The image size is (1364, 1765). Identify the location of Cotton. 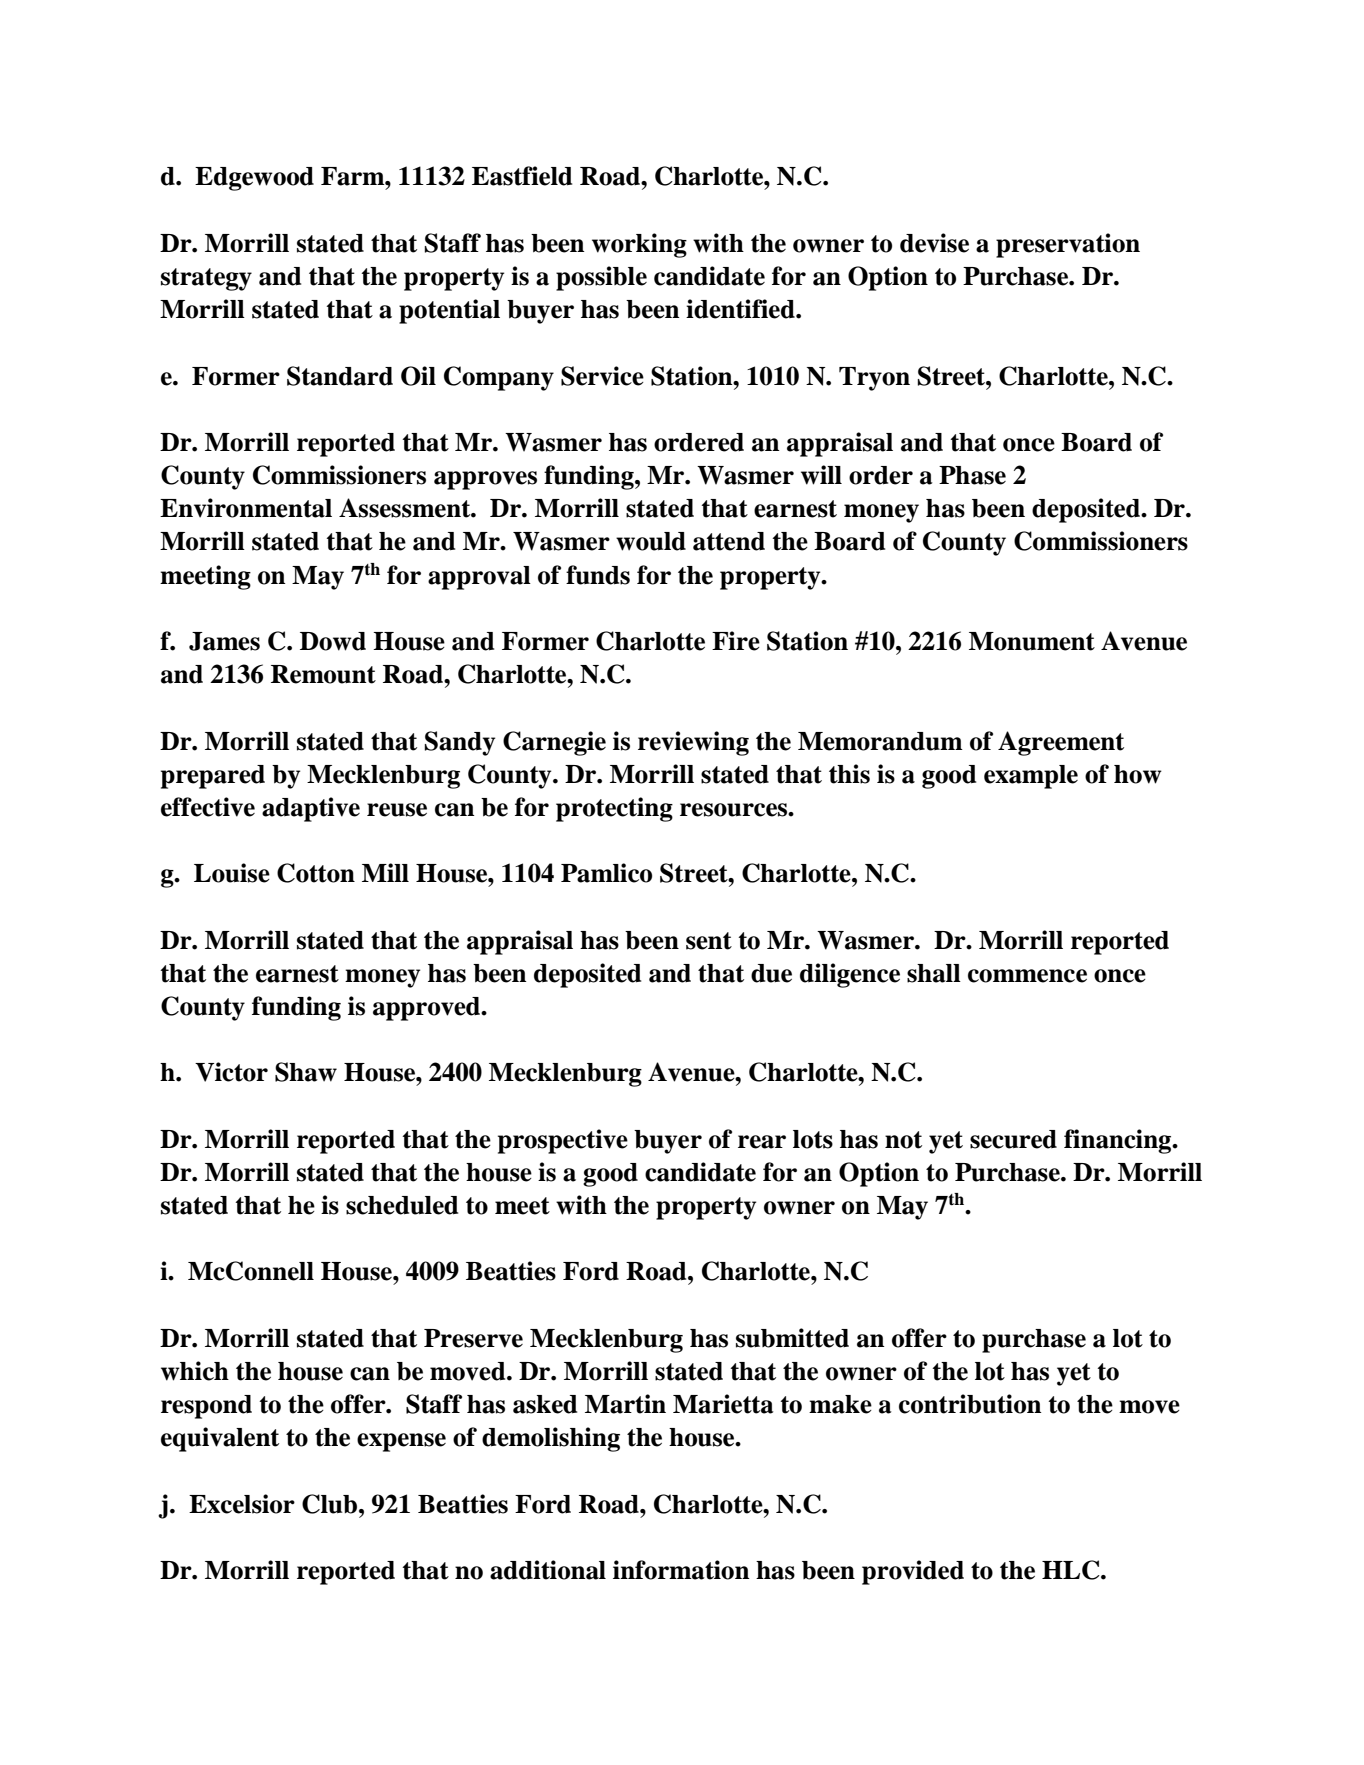
(316, 873).
